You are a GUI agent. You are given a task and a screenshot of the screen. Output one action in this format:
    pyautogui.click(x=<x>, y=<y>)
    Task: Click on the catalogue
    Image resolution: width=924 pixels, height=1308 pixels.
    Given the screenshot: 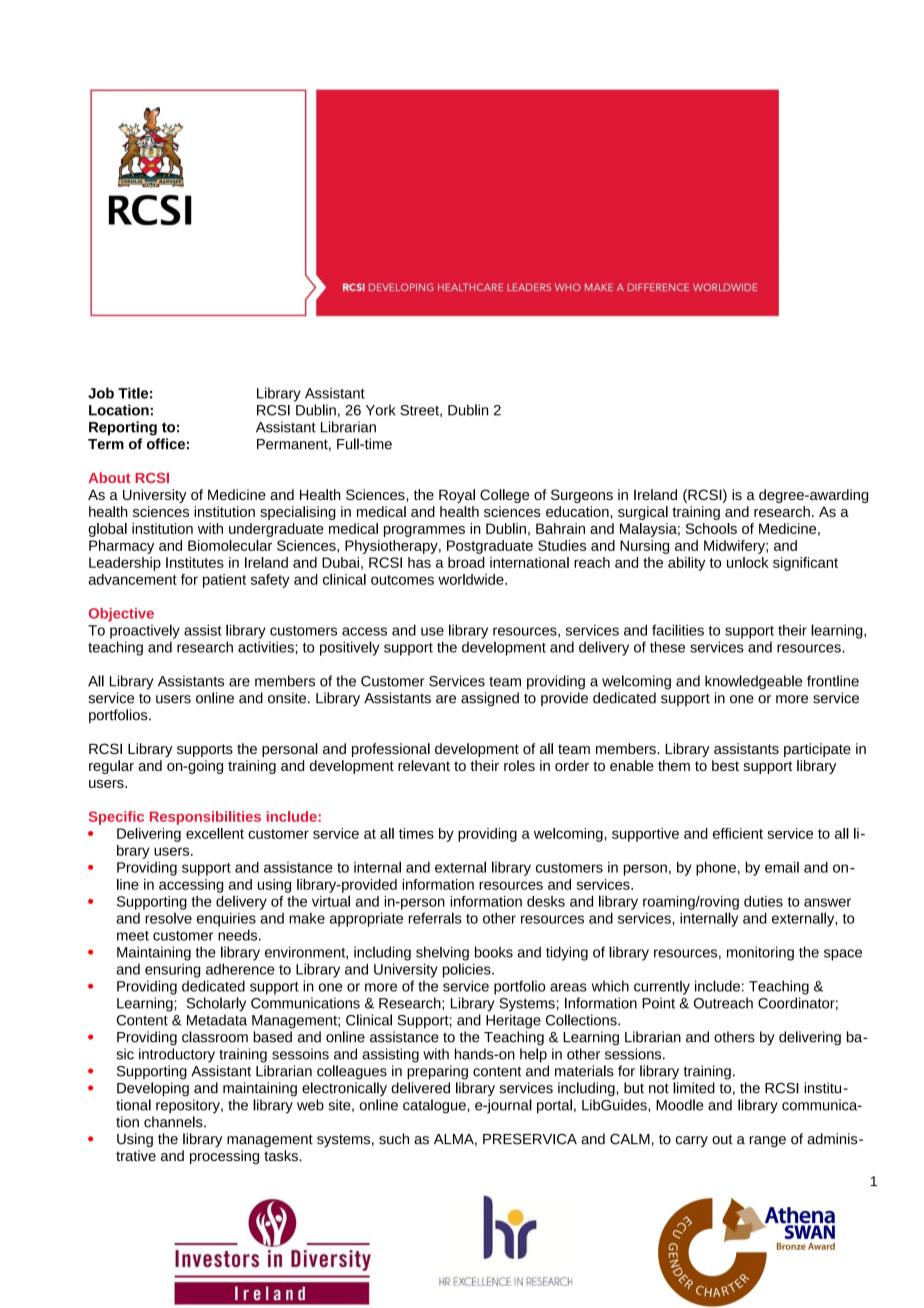 What is the action you would take?
    pyautogui.click(x=435, y=1106)
